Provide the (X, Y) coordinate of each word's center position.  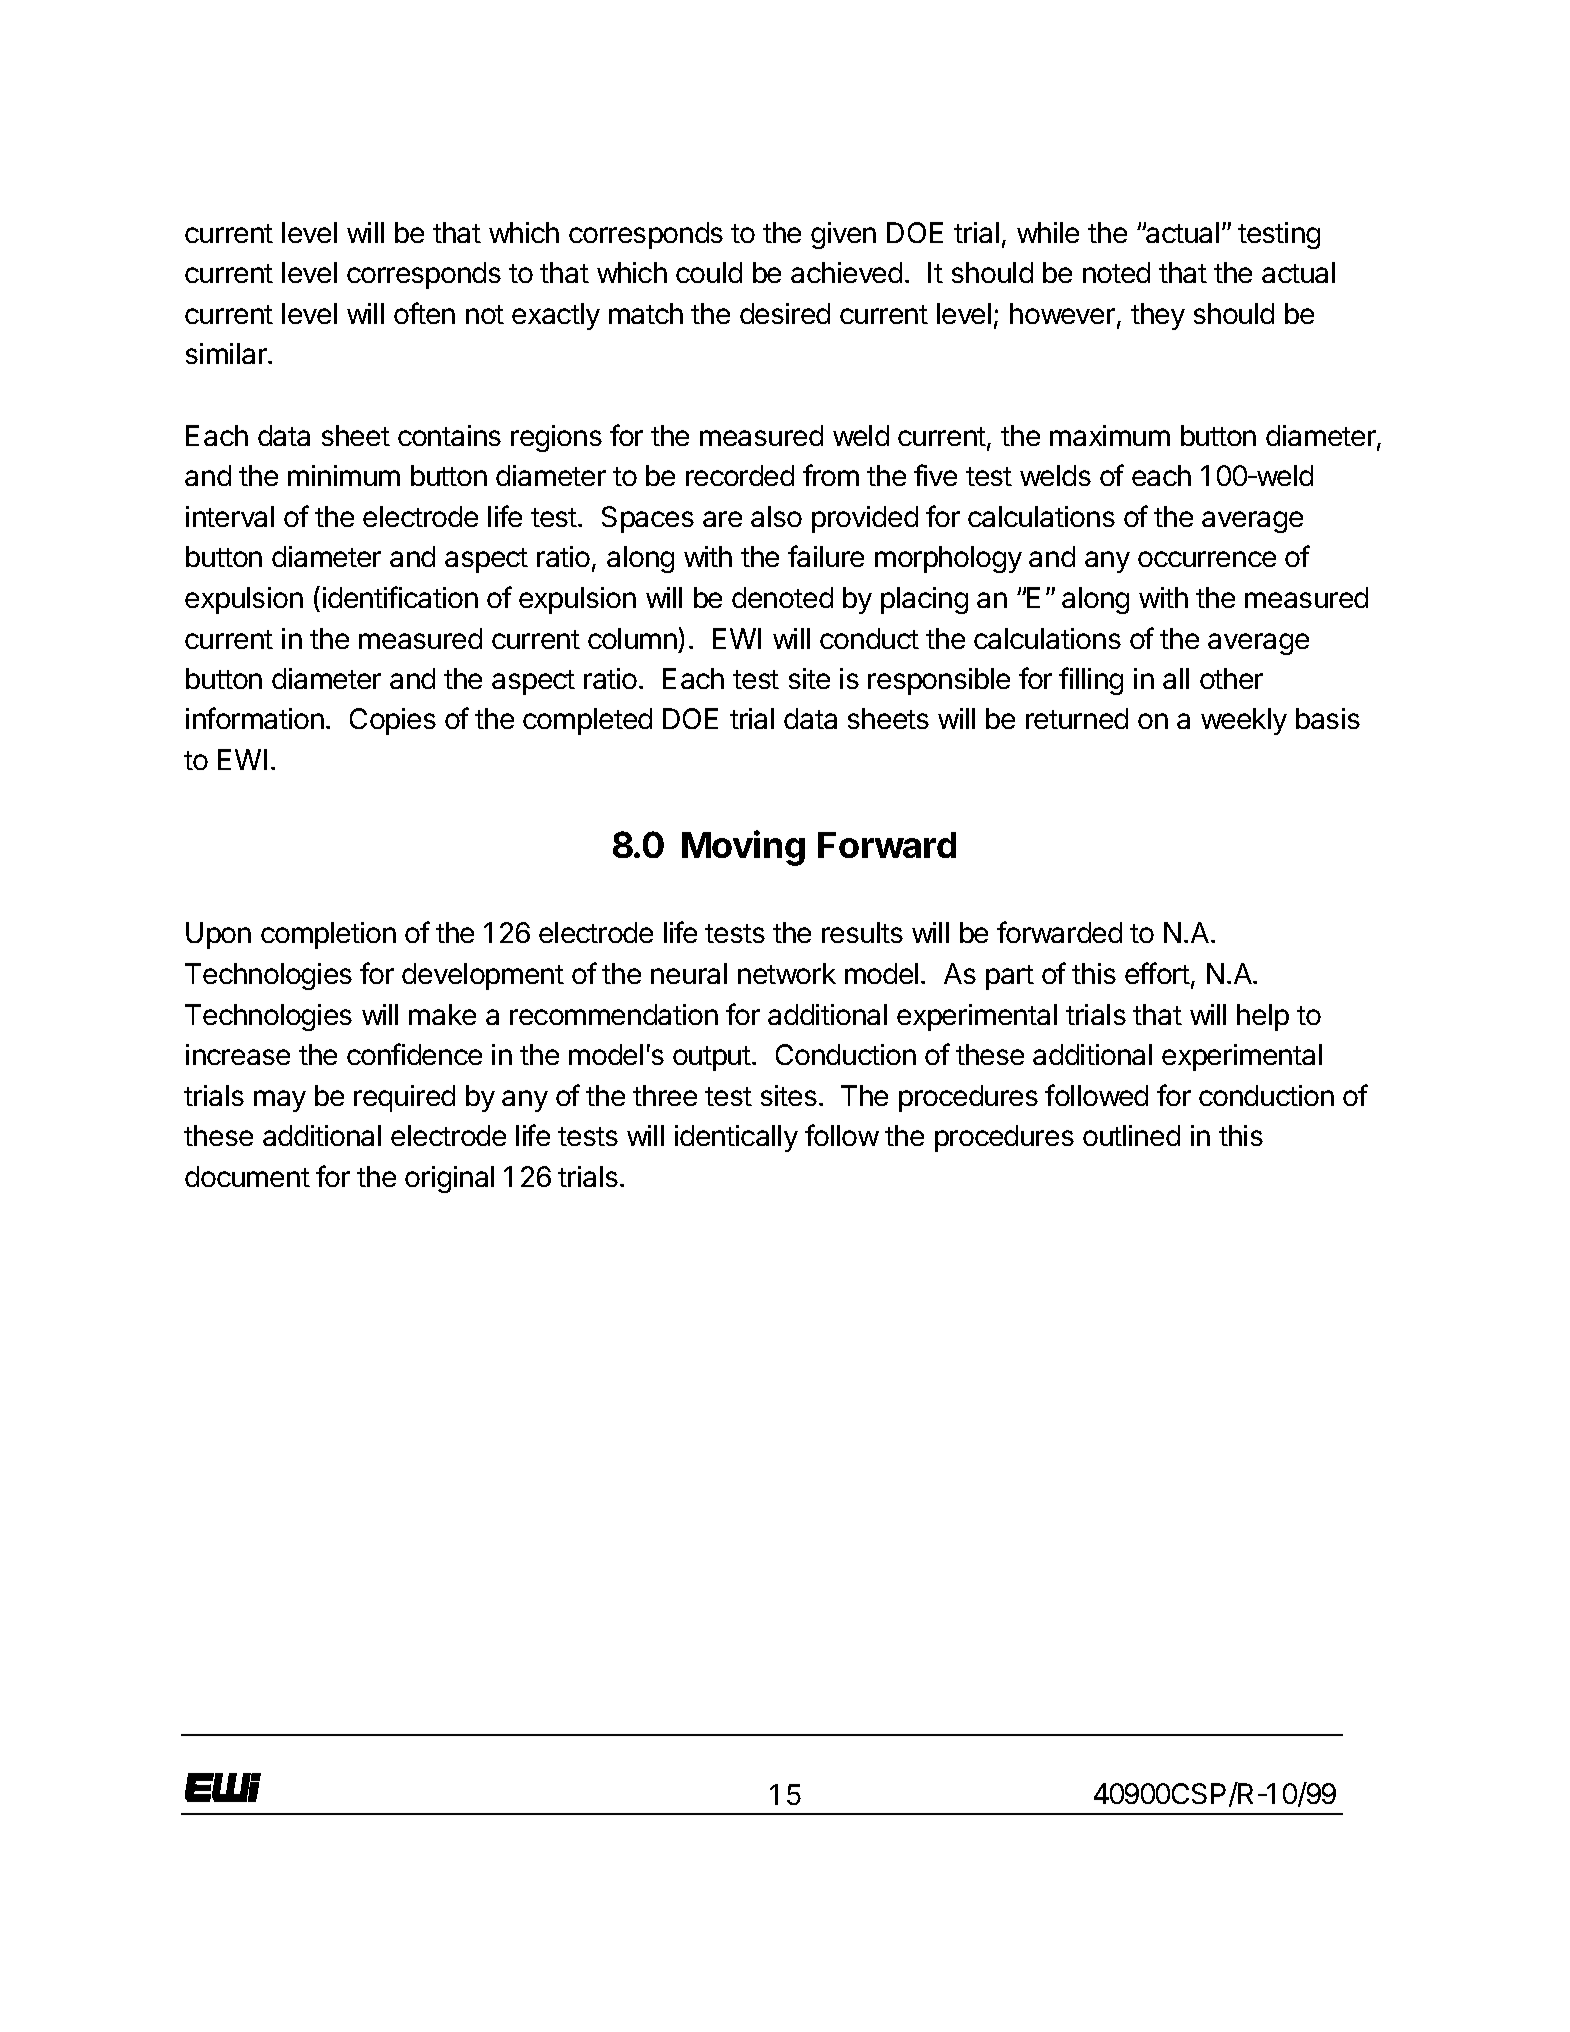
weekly (1244, 721)
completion (328, 935)
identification (400, 597)
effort (1157, 973)
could (709, 272)
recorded (740, 475)
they (1158, 316)
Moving (743, 848)
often (424, 313)
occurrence (1207, 559)
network (787, 973)
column (632, 638)
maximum (1110, 435)
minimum (344, 475)
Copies (393, 721)
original (449, 1179)
